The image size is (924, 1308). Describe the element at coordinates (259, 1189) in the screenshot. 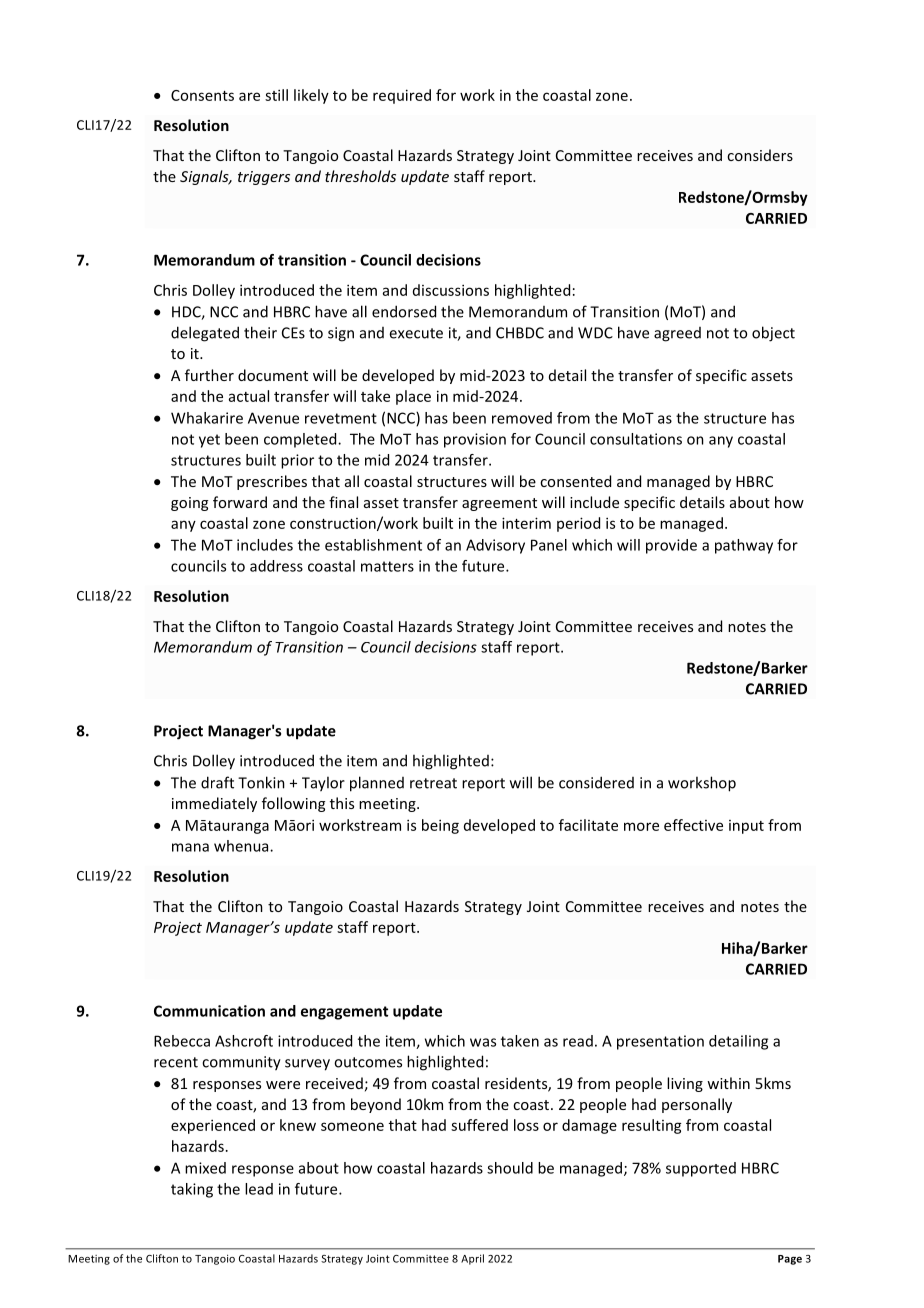

I see `lead` at that location.
